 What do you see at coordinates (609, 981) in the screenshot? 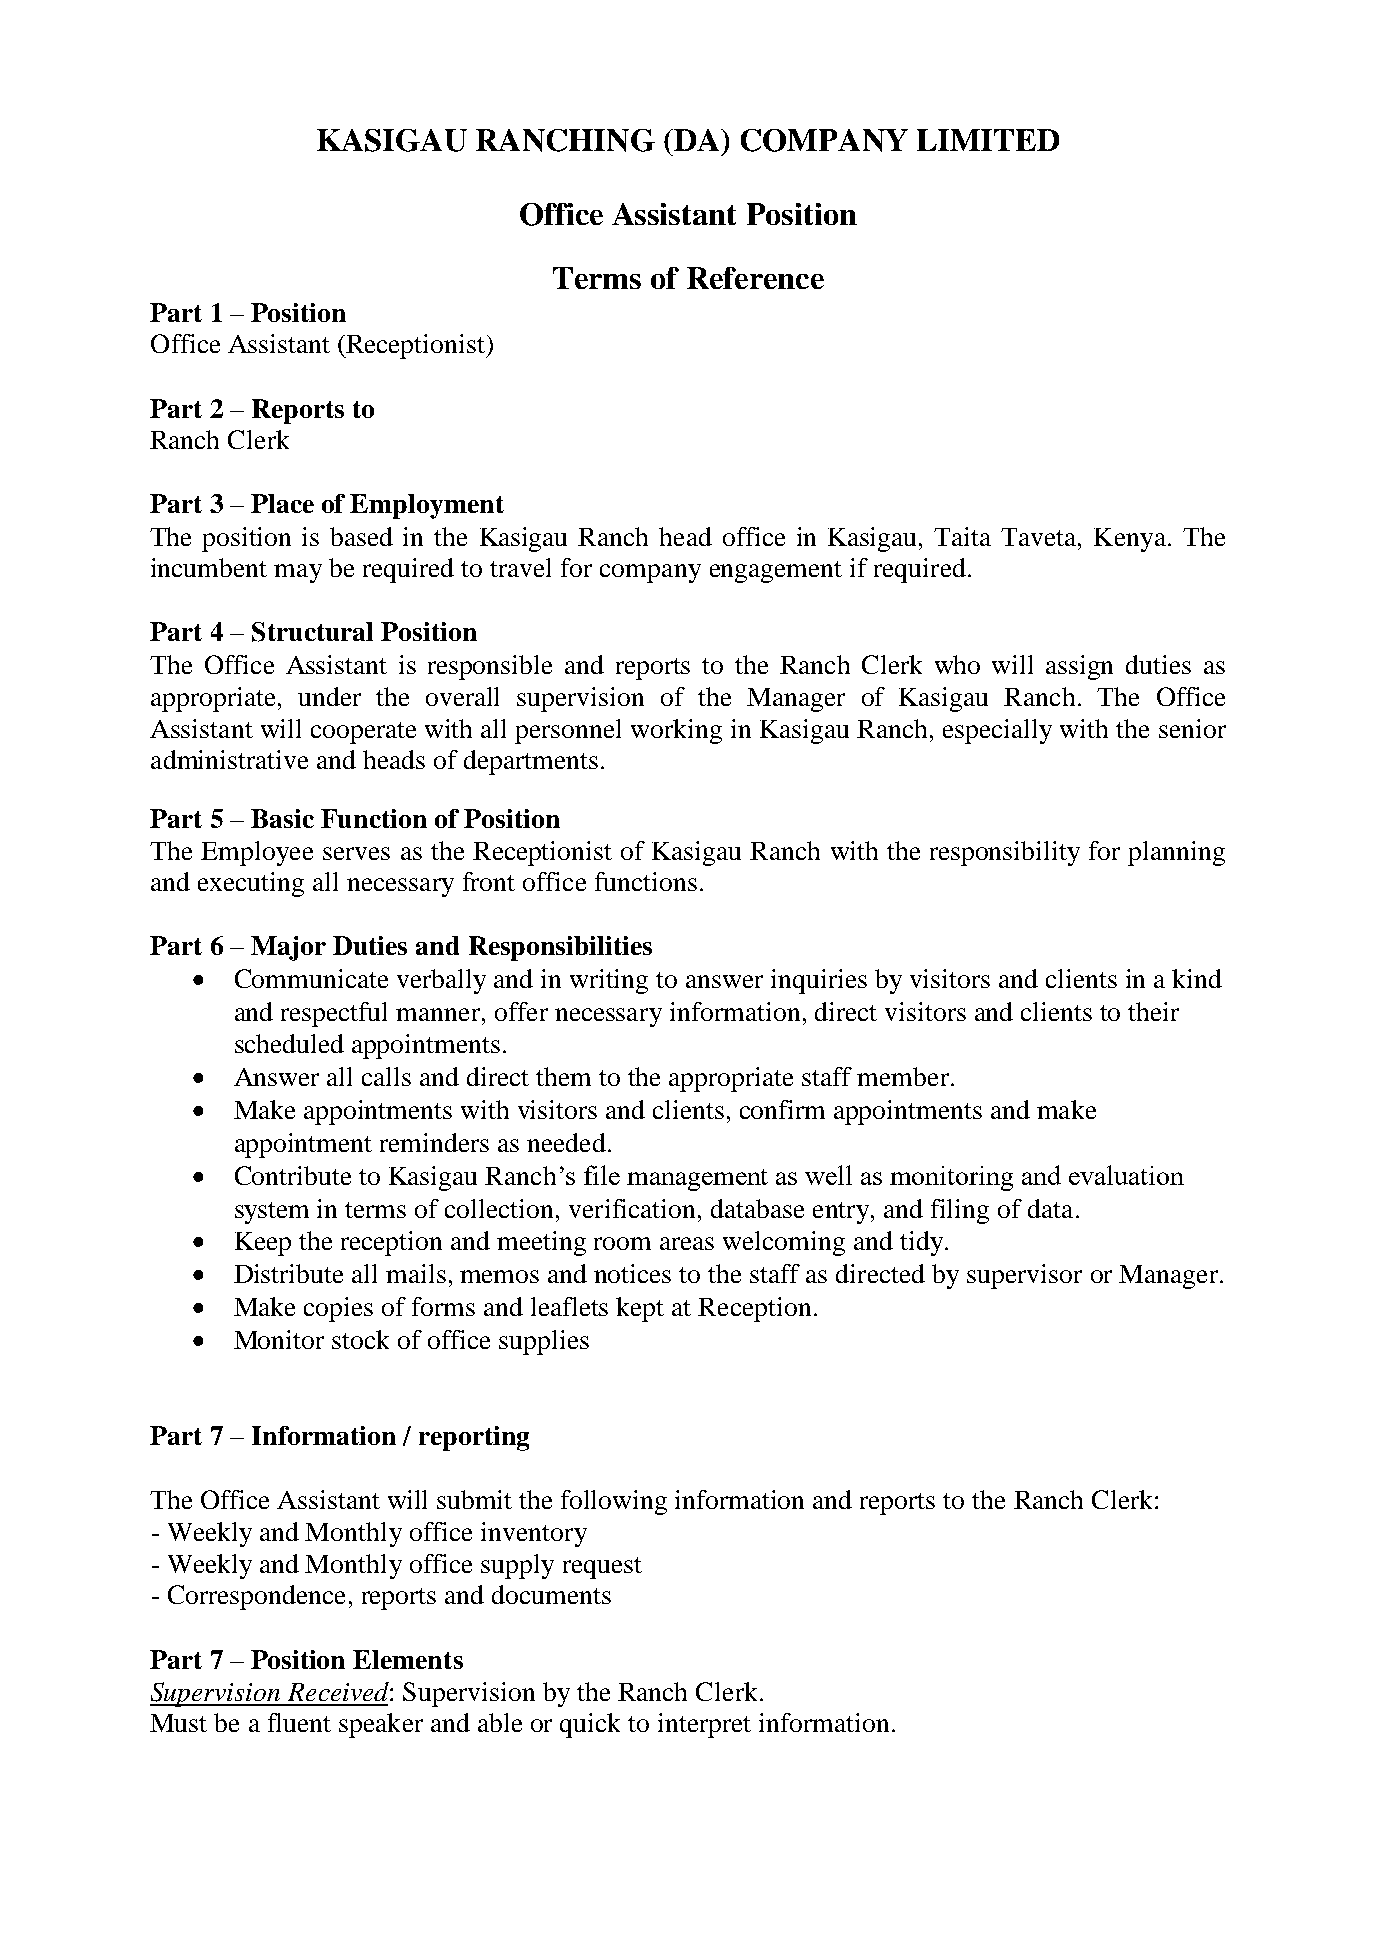
I see `writing` at bounding box center [609, 981].
